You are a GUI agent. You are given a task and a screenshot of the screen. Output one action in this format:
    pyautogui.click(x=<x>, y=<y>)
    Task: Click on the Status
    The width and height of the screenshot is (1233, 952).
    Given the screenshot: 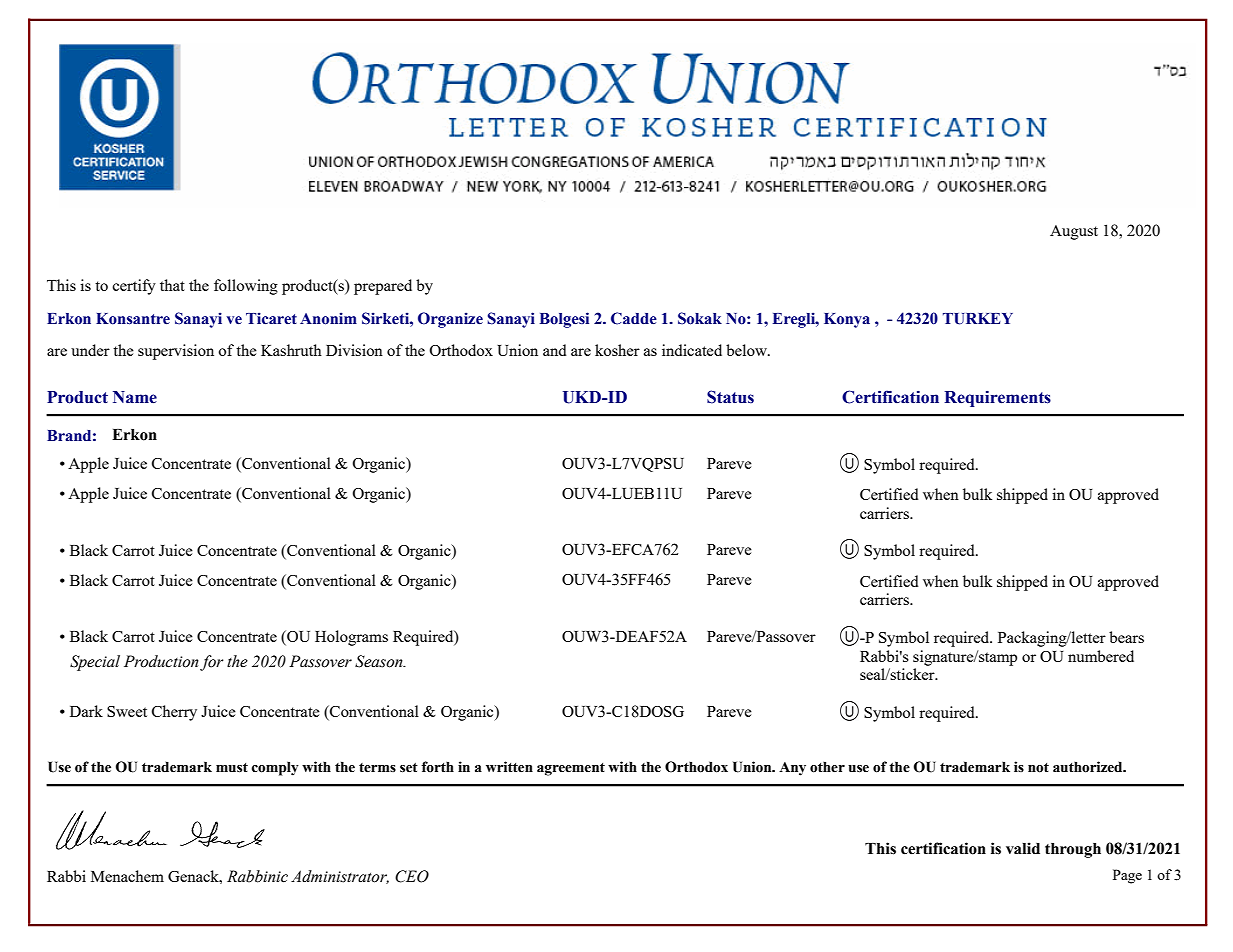 What is the action you would take?
    pyautogui.click(x=730, y=397)
